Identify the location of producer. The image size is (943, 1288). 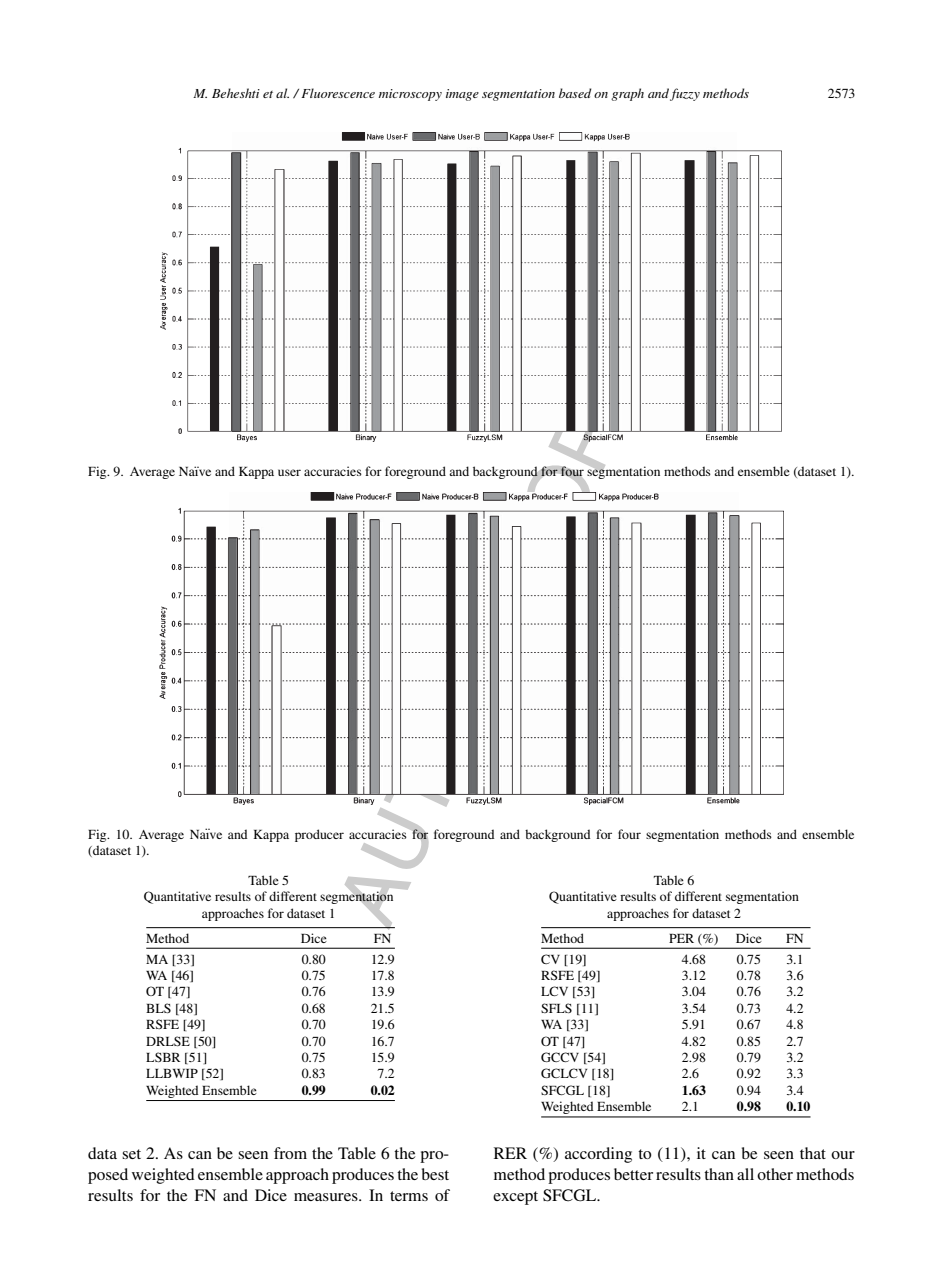
(319, 835).
